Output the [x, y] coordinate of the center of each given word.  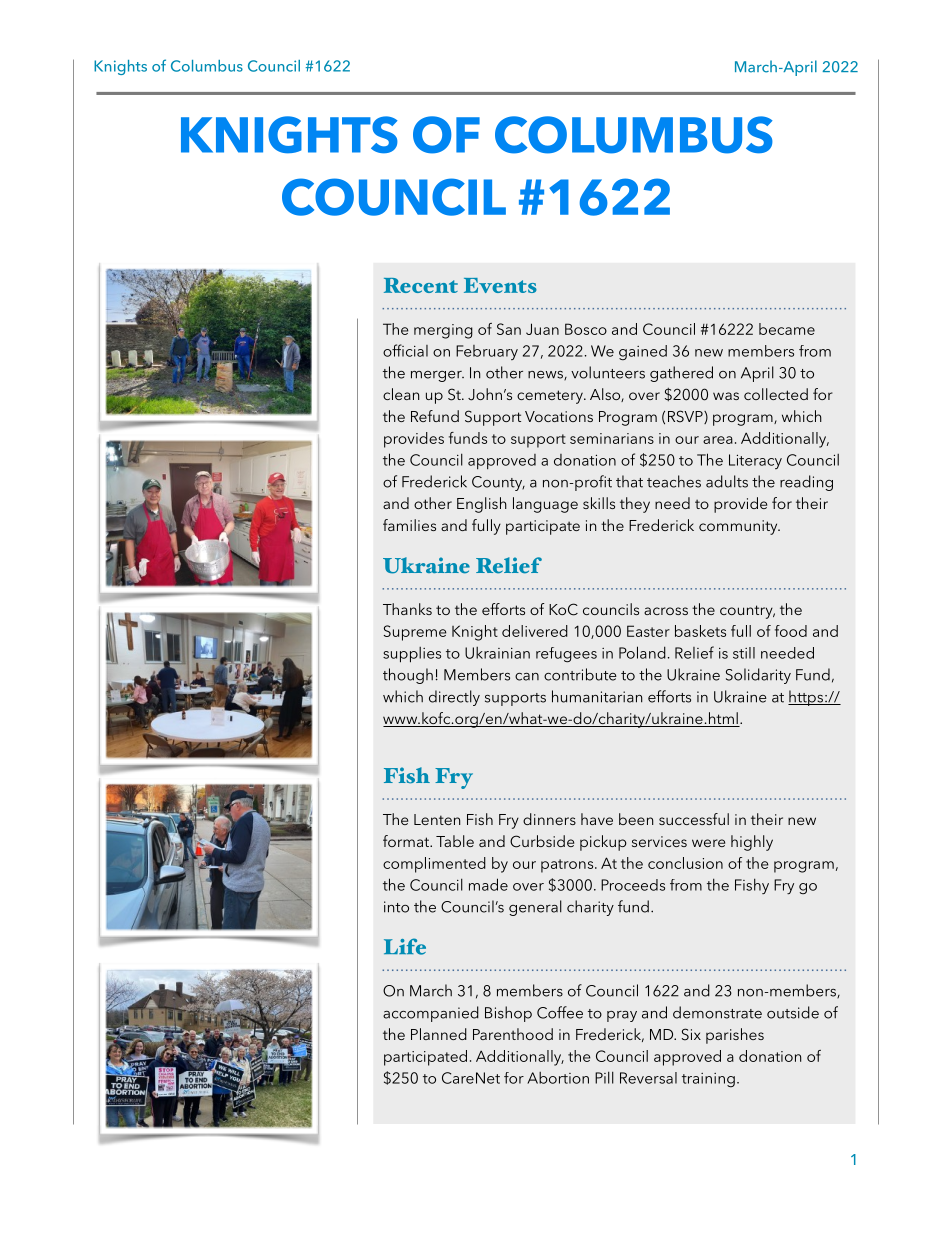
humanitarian [597, 696]
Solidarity [758, 676]
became [787, 329]
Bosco [586, 329]
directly [454, 698]
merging [443, 331]
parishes [735, 1036]
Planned [439, 1034]
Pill [604, 1077]
